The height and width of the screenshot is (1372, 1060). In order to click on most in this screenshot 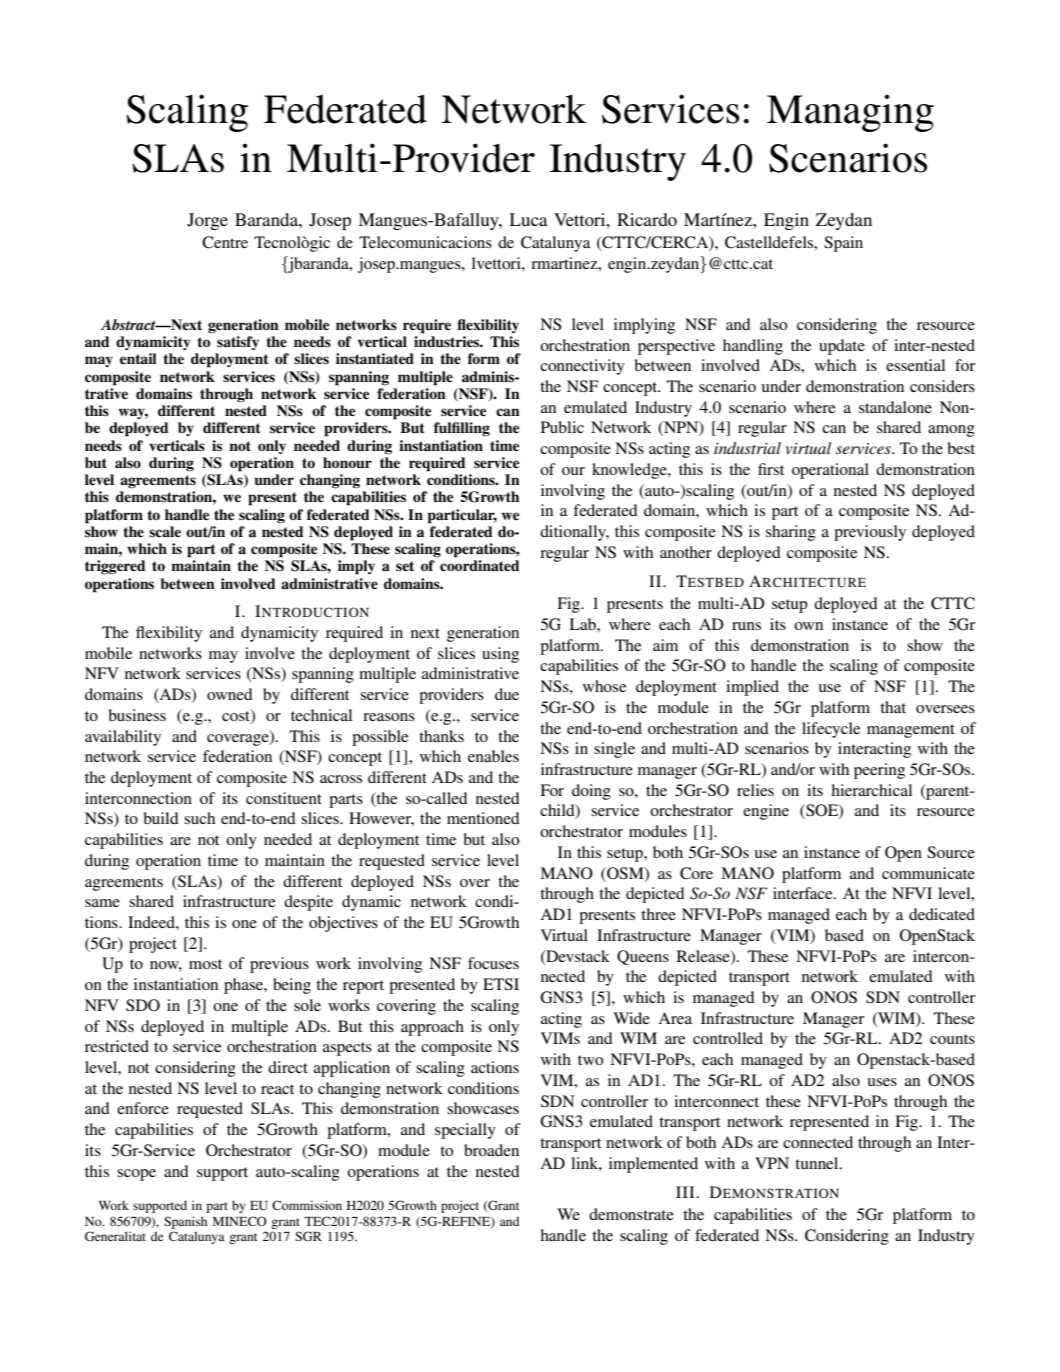, I will do `click(205, 964)`.
